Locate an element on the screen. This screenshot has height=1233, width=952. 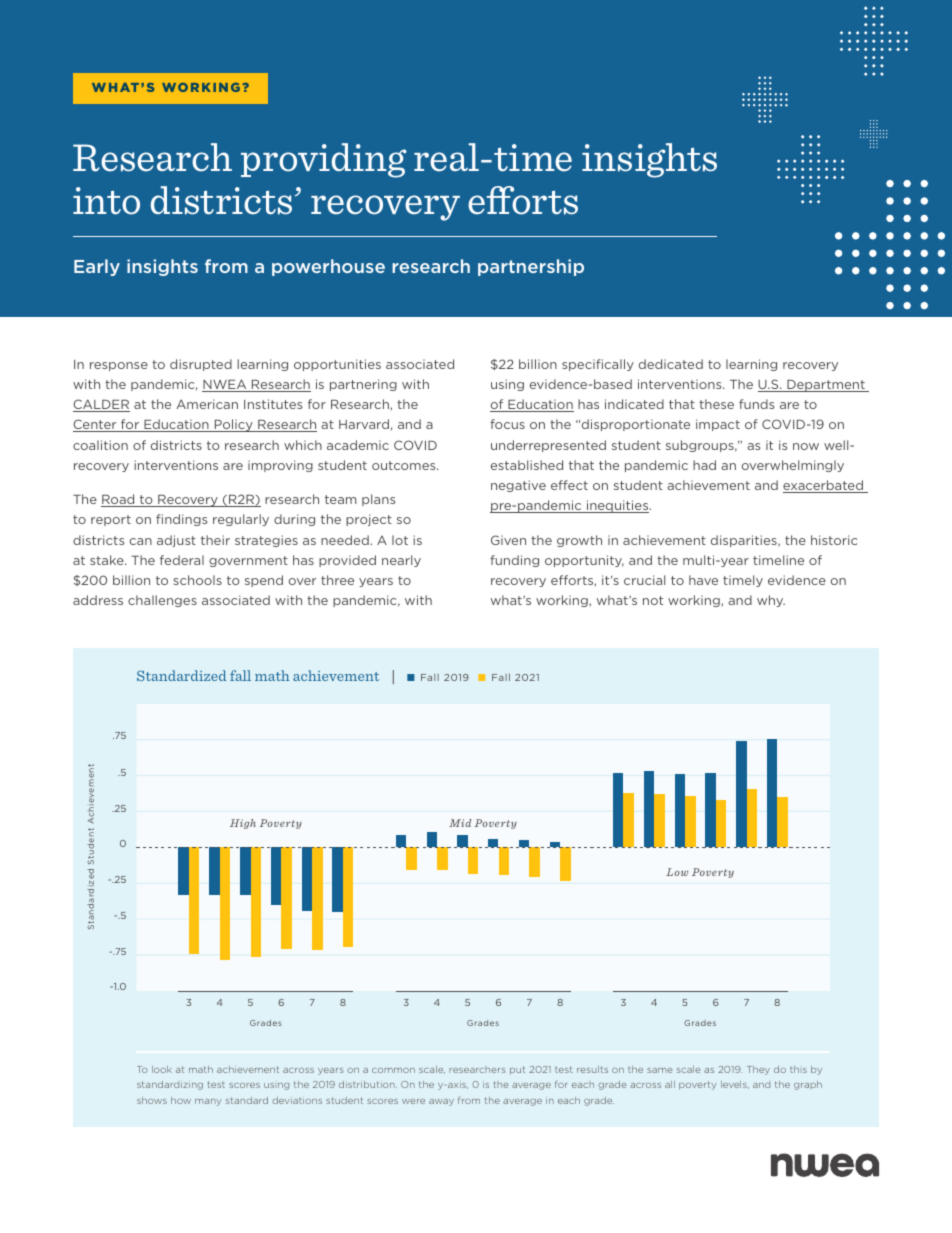
Low is located at coordinates (677, 872).
